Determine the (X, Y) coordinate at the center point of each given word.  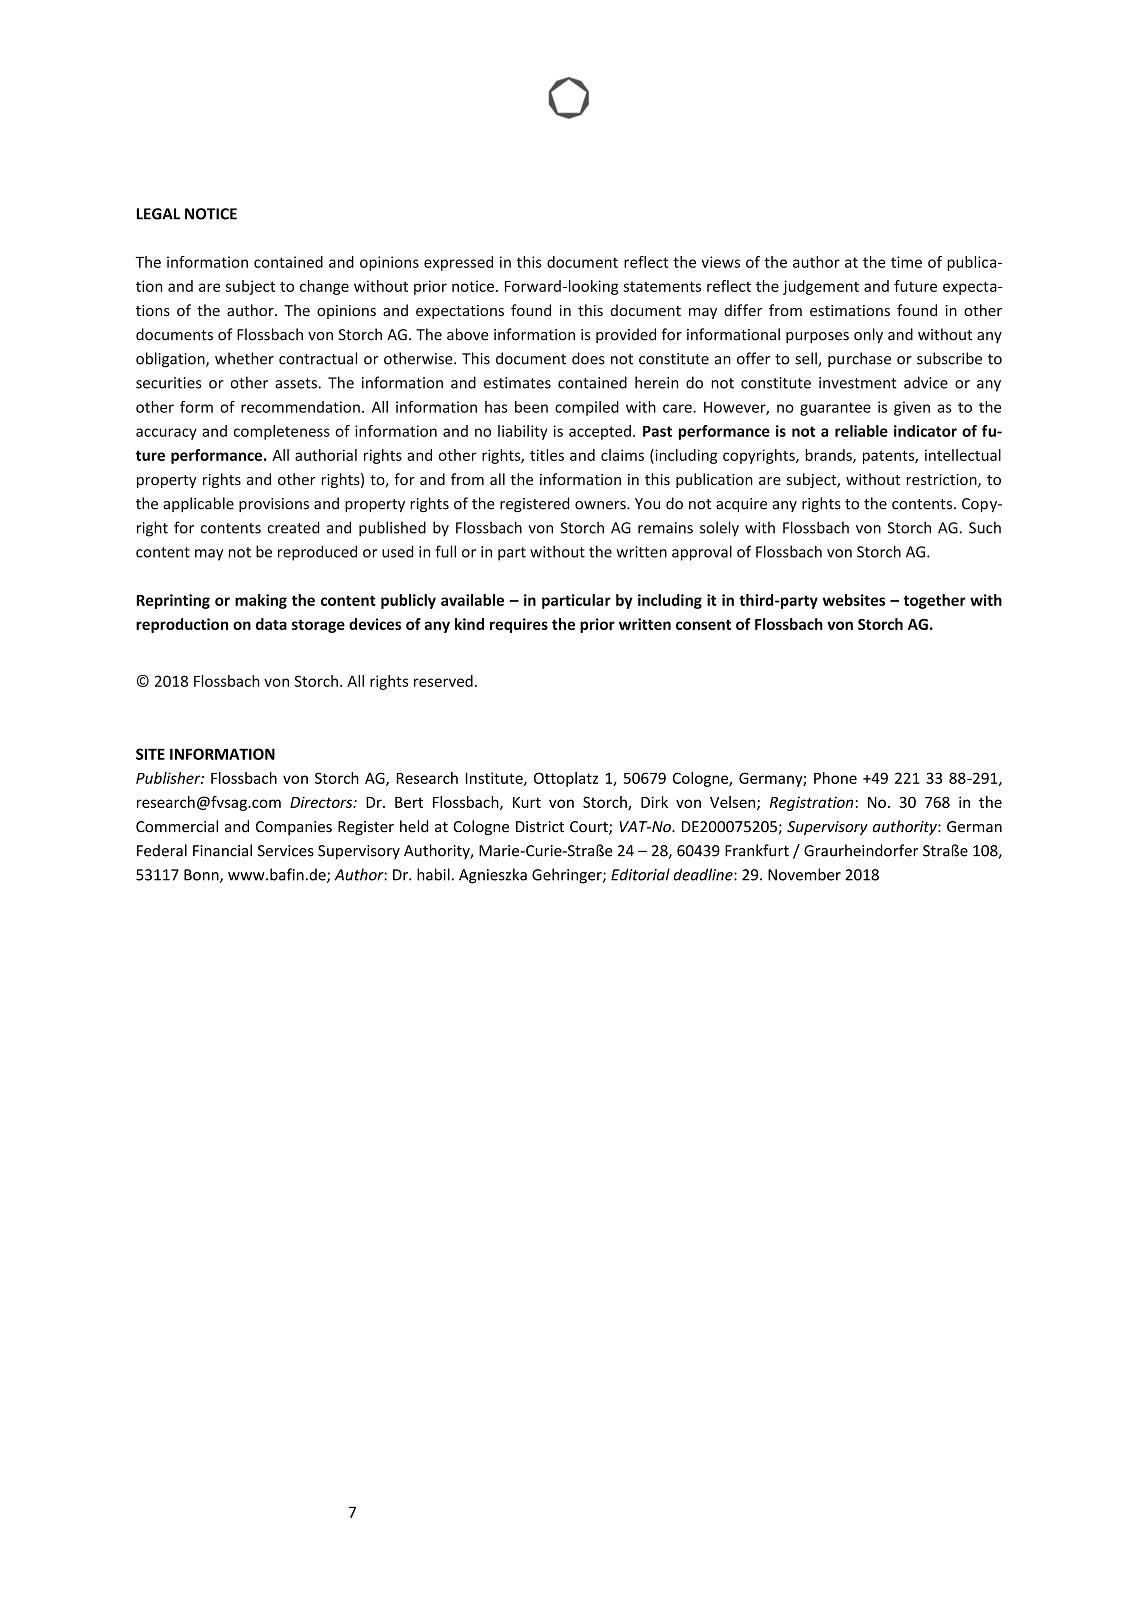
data (271, 624)
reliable (861, 431)
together (934, 601)
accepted (600, 432)
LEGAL (158, 214)
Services (286, 851)
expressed (458, 263)
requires (519, 625)
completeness (282, 432)
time (906, 262)
